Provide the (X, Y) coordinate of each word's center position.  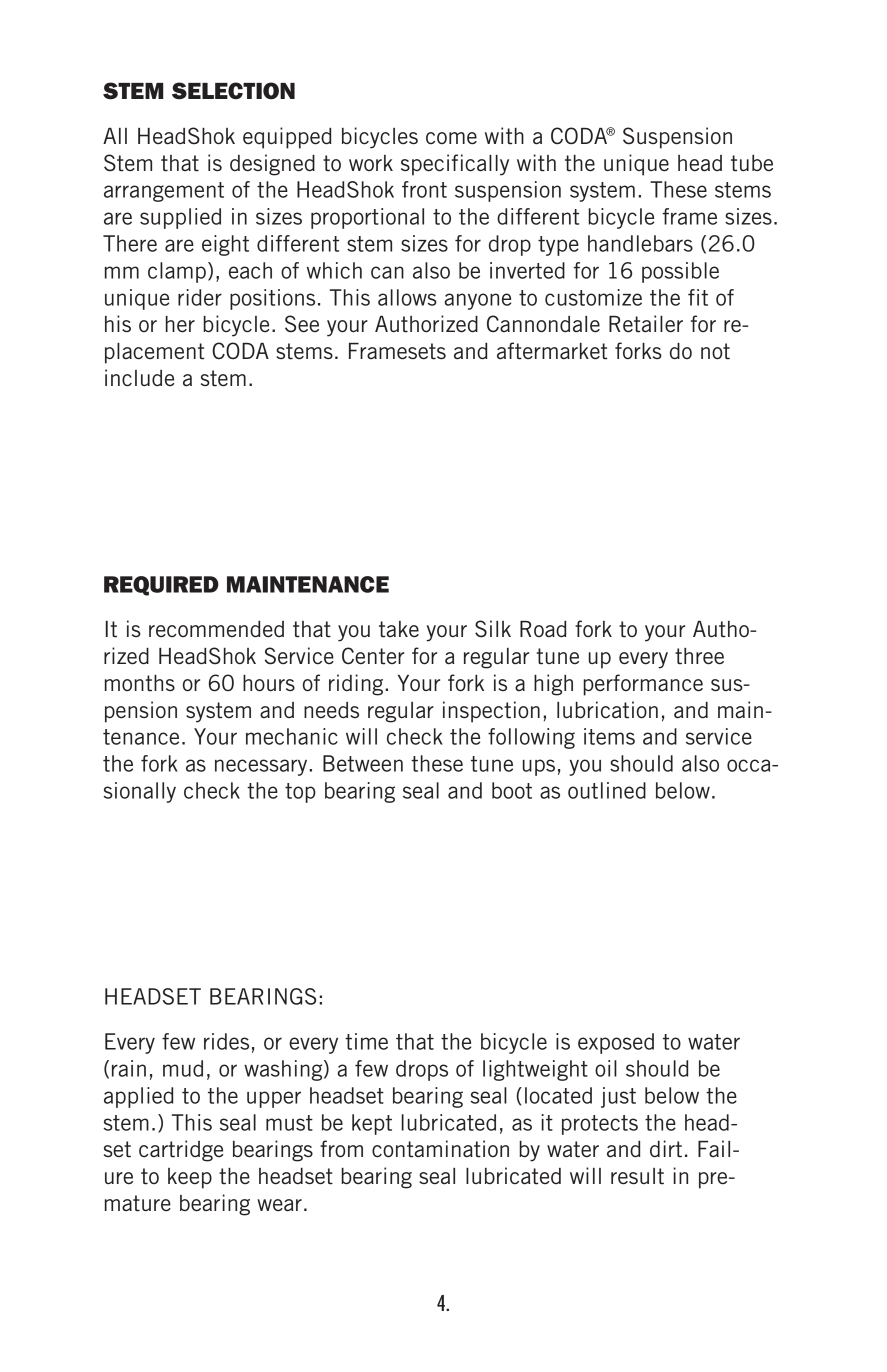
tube (752, 163)
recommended (216, 629)
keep (190, 1178)
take (399, 629)
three (699, 656)
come (451, 138)
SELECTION (233, 91)
